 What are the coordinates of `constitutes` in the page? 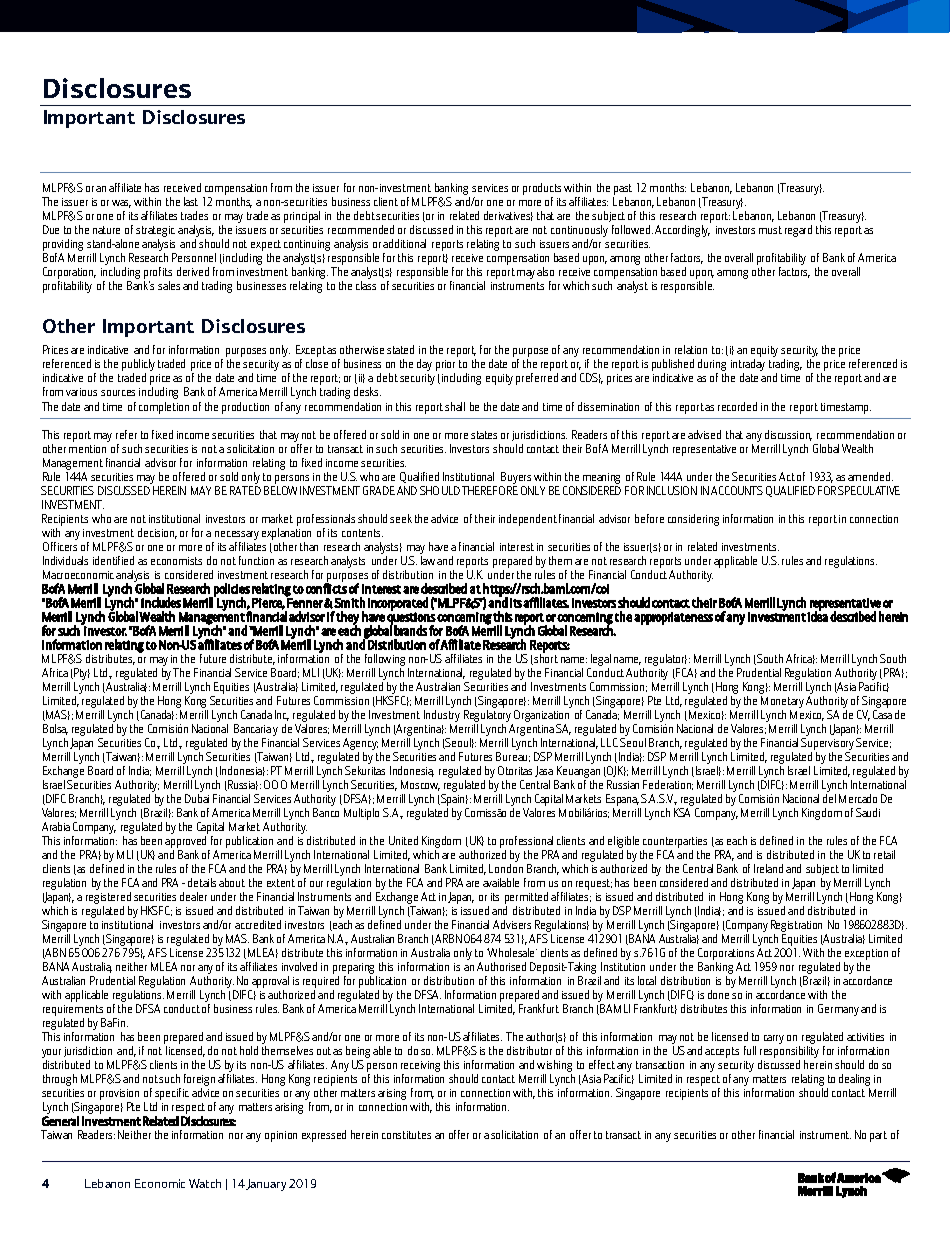 It's located at (406, 1135).
